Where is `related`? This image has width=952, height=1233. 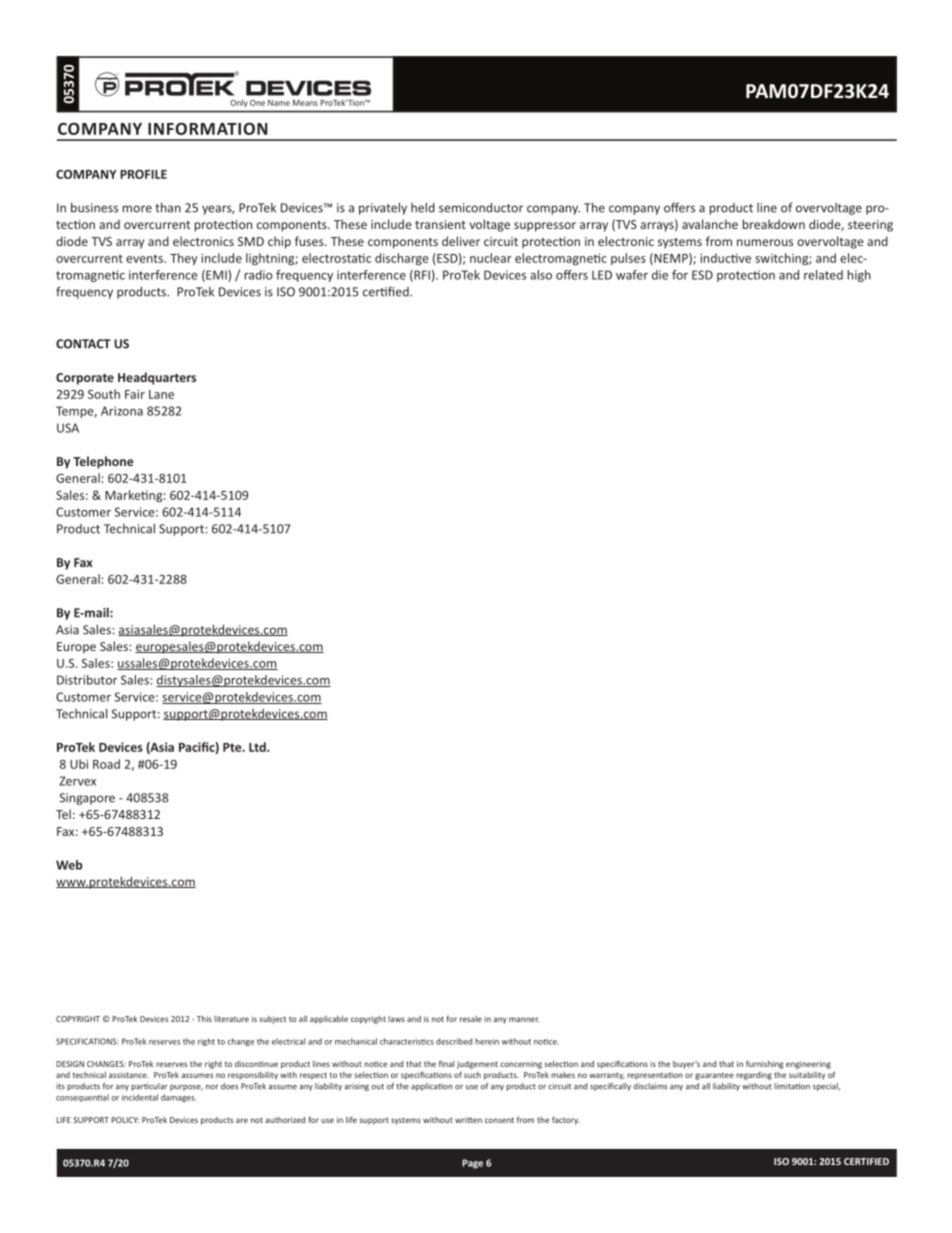 related is located at coordinates (823, 275).
